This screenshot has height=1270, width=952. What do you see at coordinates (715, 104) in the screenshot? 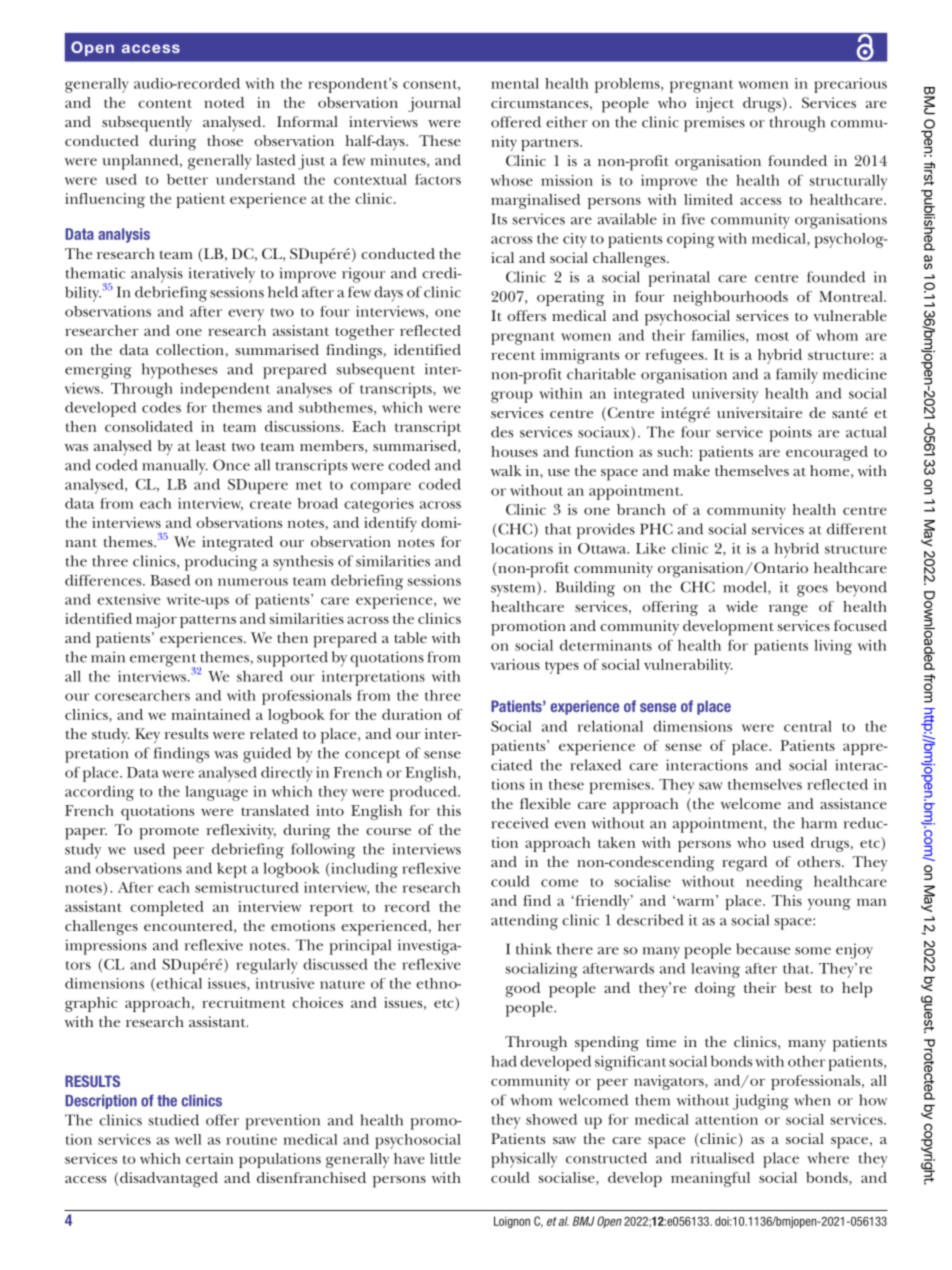
I see `inject` at bounding box center [715, 104].
